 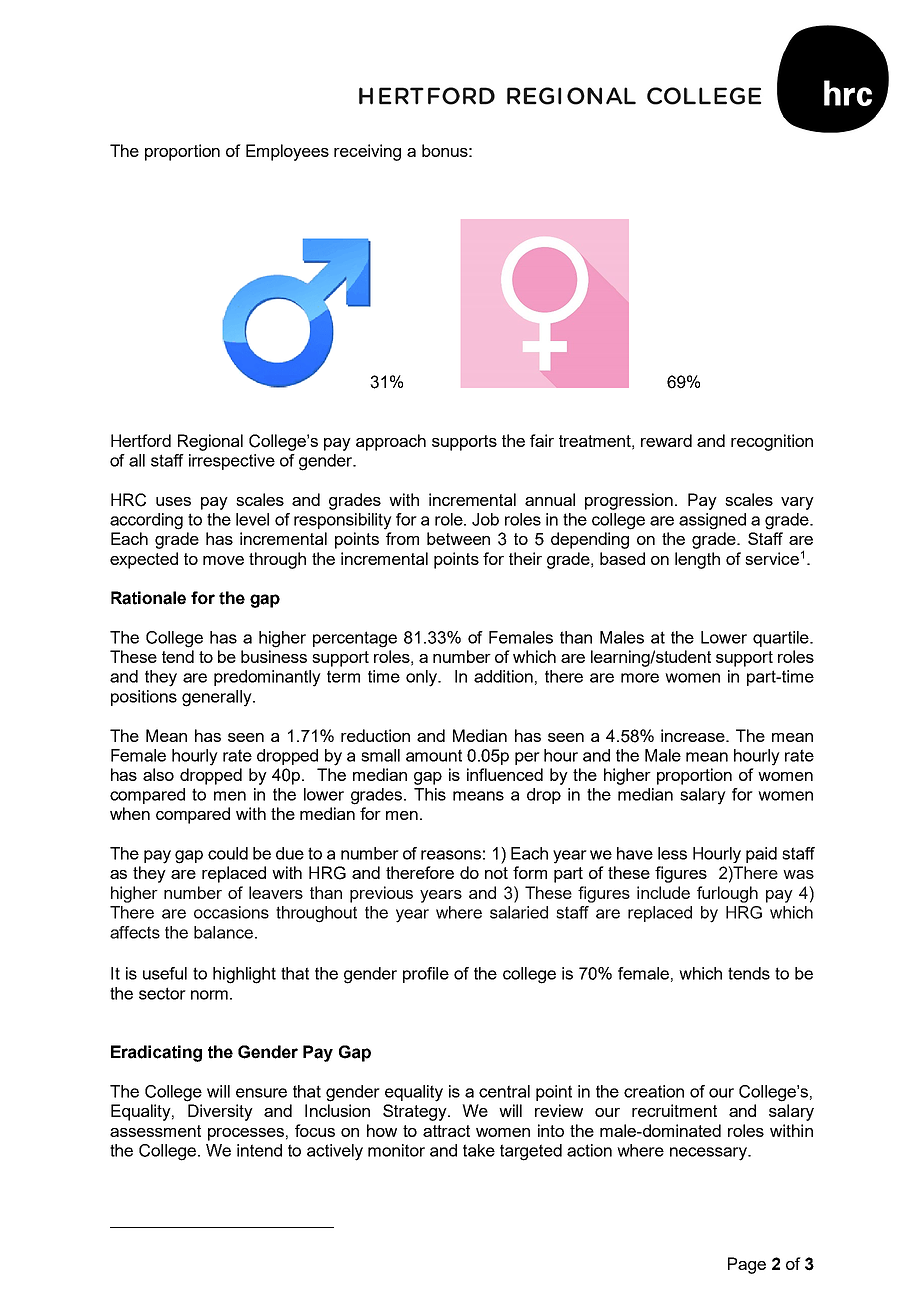 I want to click on receiving, so click(x=367, y=152).
